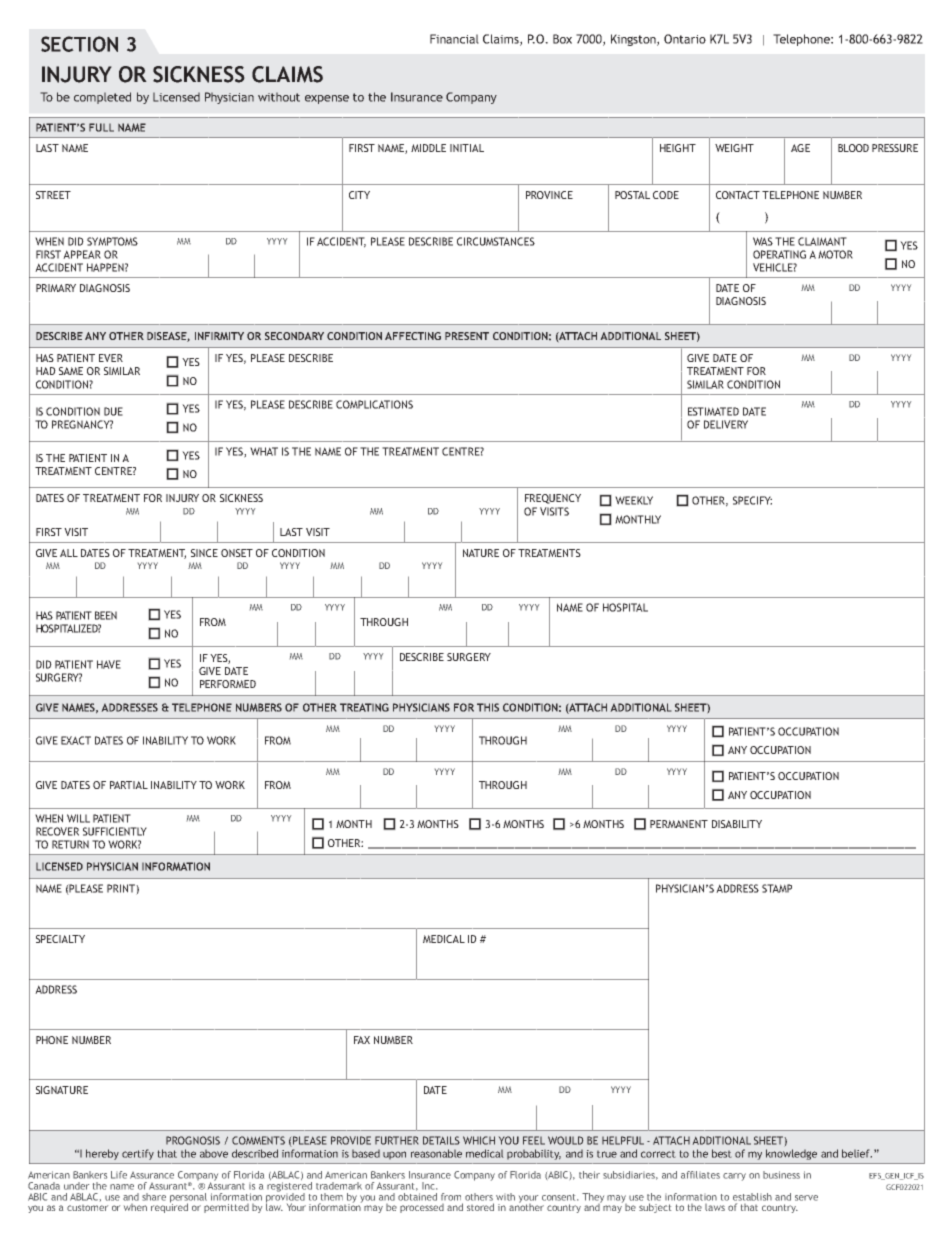  I want to click on PARTIAL, so click(129, 785).
